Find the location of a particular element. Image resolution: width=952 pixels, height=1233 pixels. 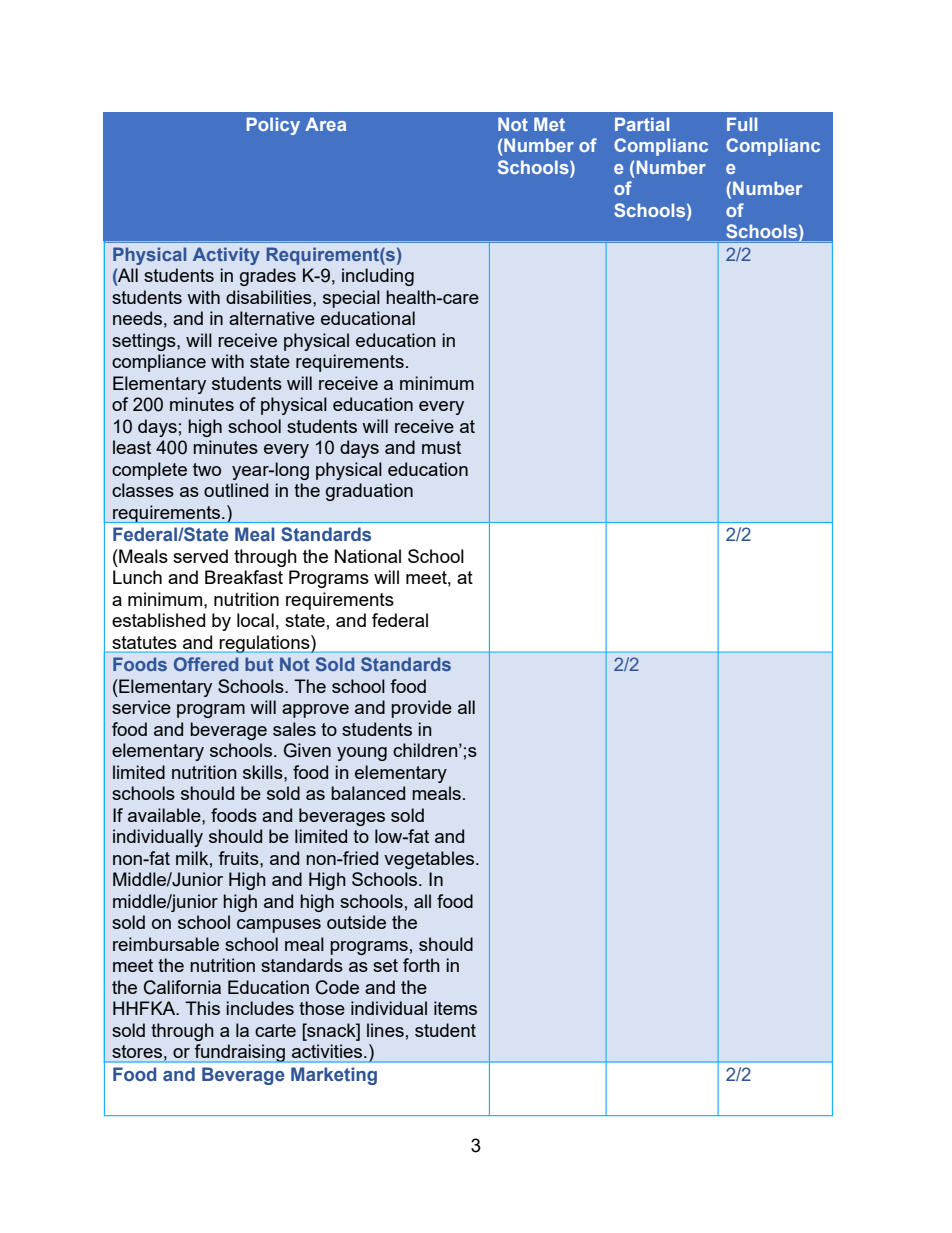

provide is located at coordinates (421, 709).
